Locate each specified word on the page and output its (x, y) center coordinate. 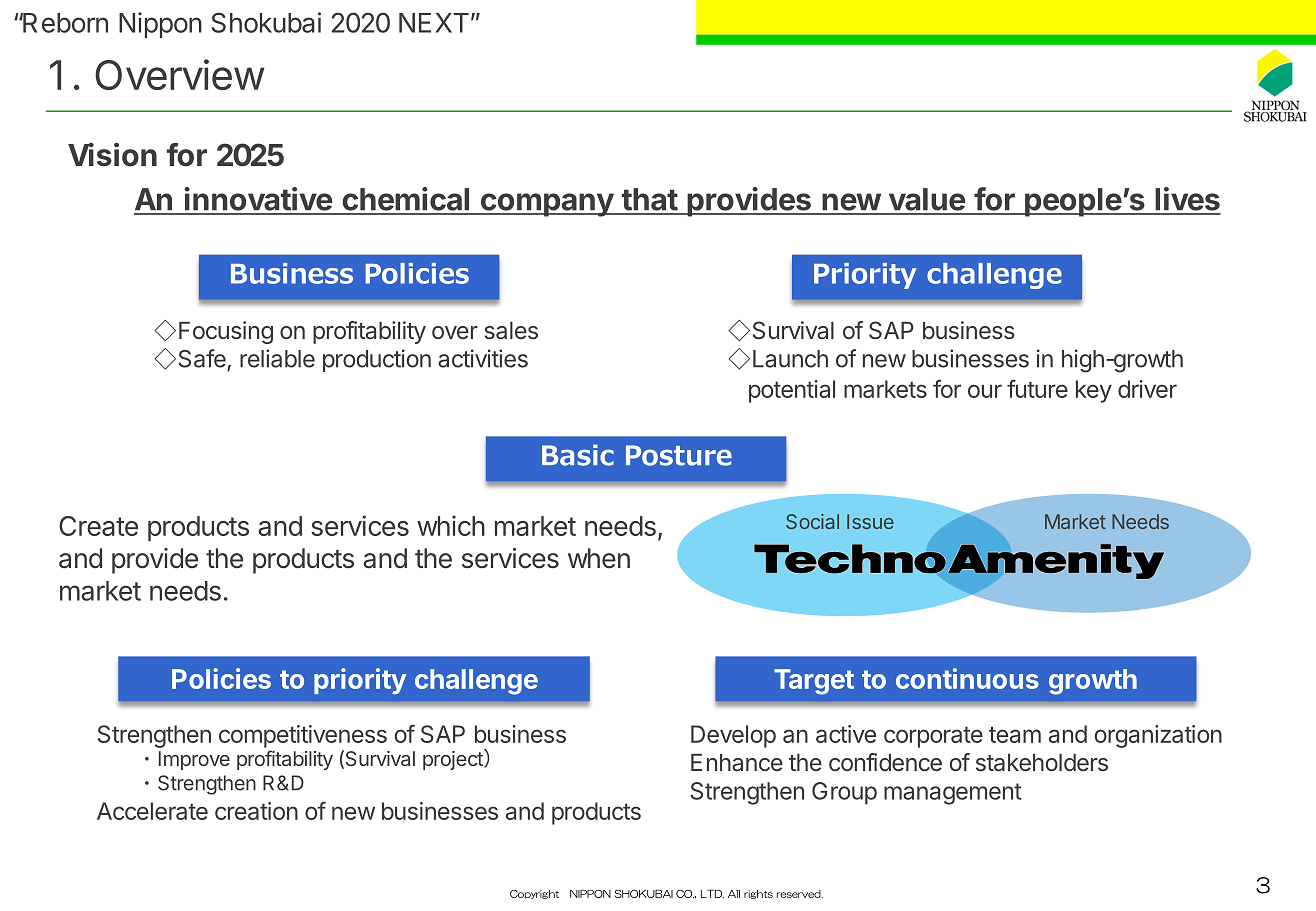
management (953, 794)
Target (814, 682)
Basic (578, 455)
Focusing (226, 332)
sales (511, 331)
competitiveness (303, 736)
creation (256, 811)
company (546, 205)
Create (98, 526)
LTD (712, 894)
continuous (967, 678)
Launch (790, 359)
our (985, 391)
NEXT (434, 23)
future (1037, 389)
